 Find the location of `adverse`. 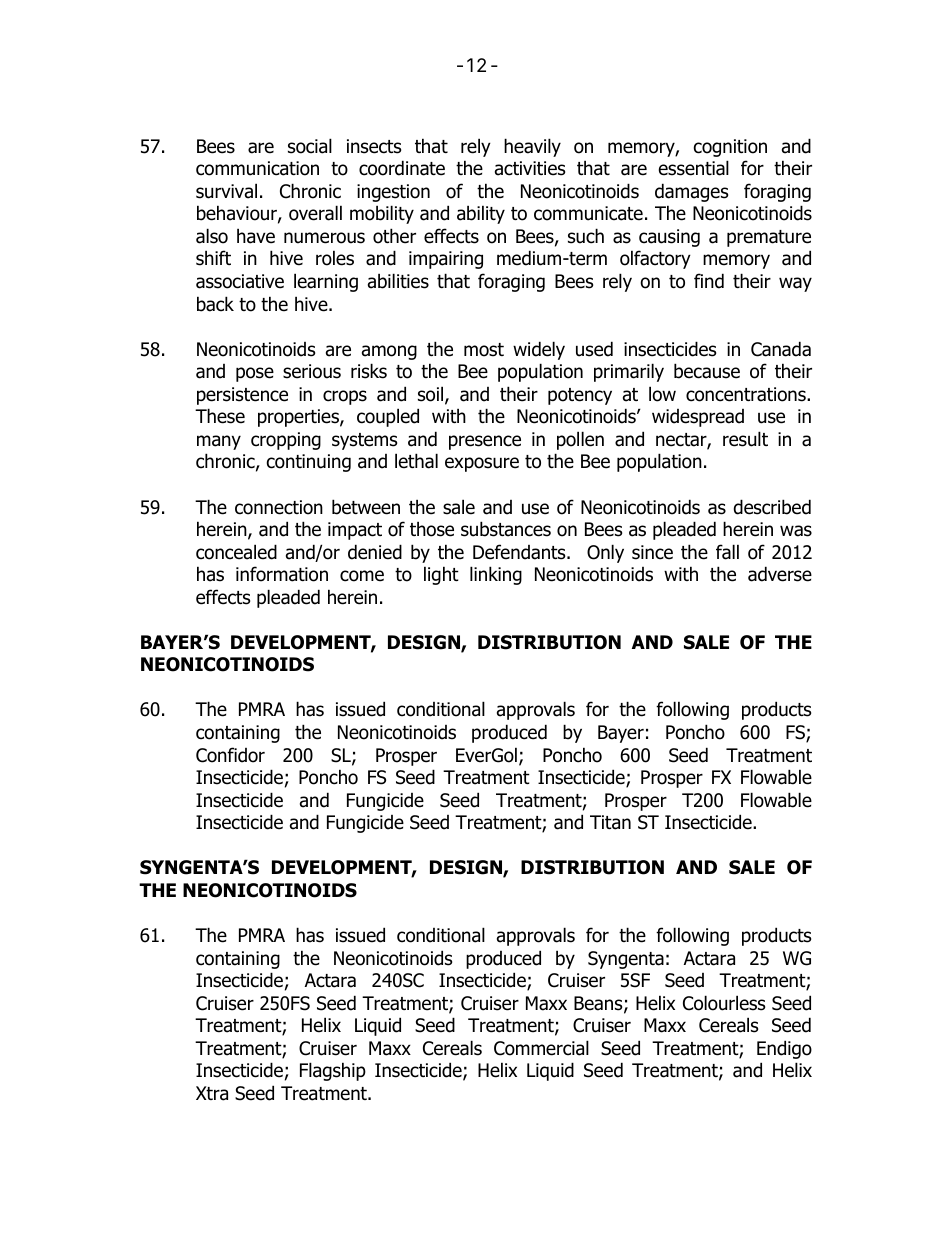

adverse is located at coordinates (780, 574).
